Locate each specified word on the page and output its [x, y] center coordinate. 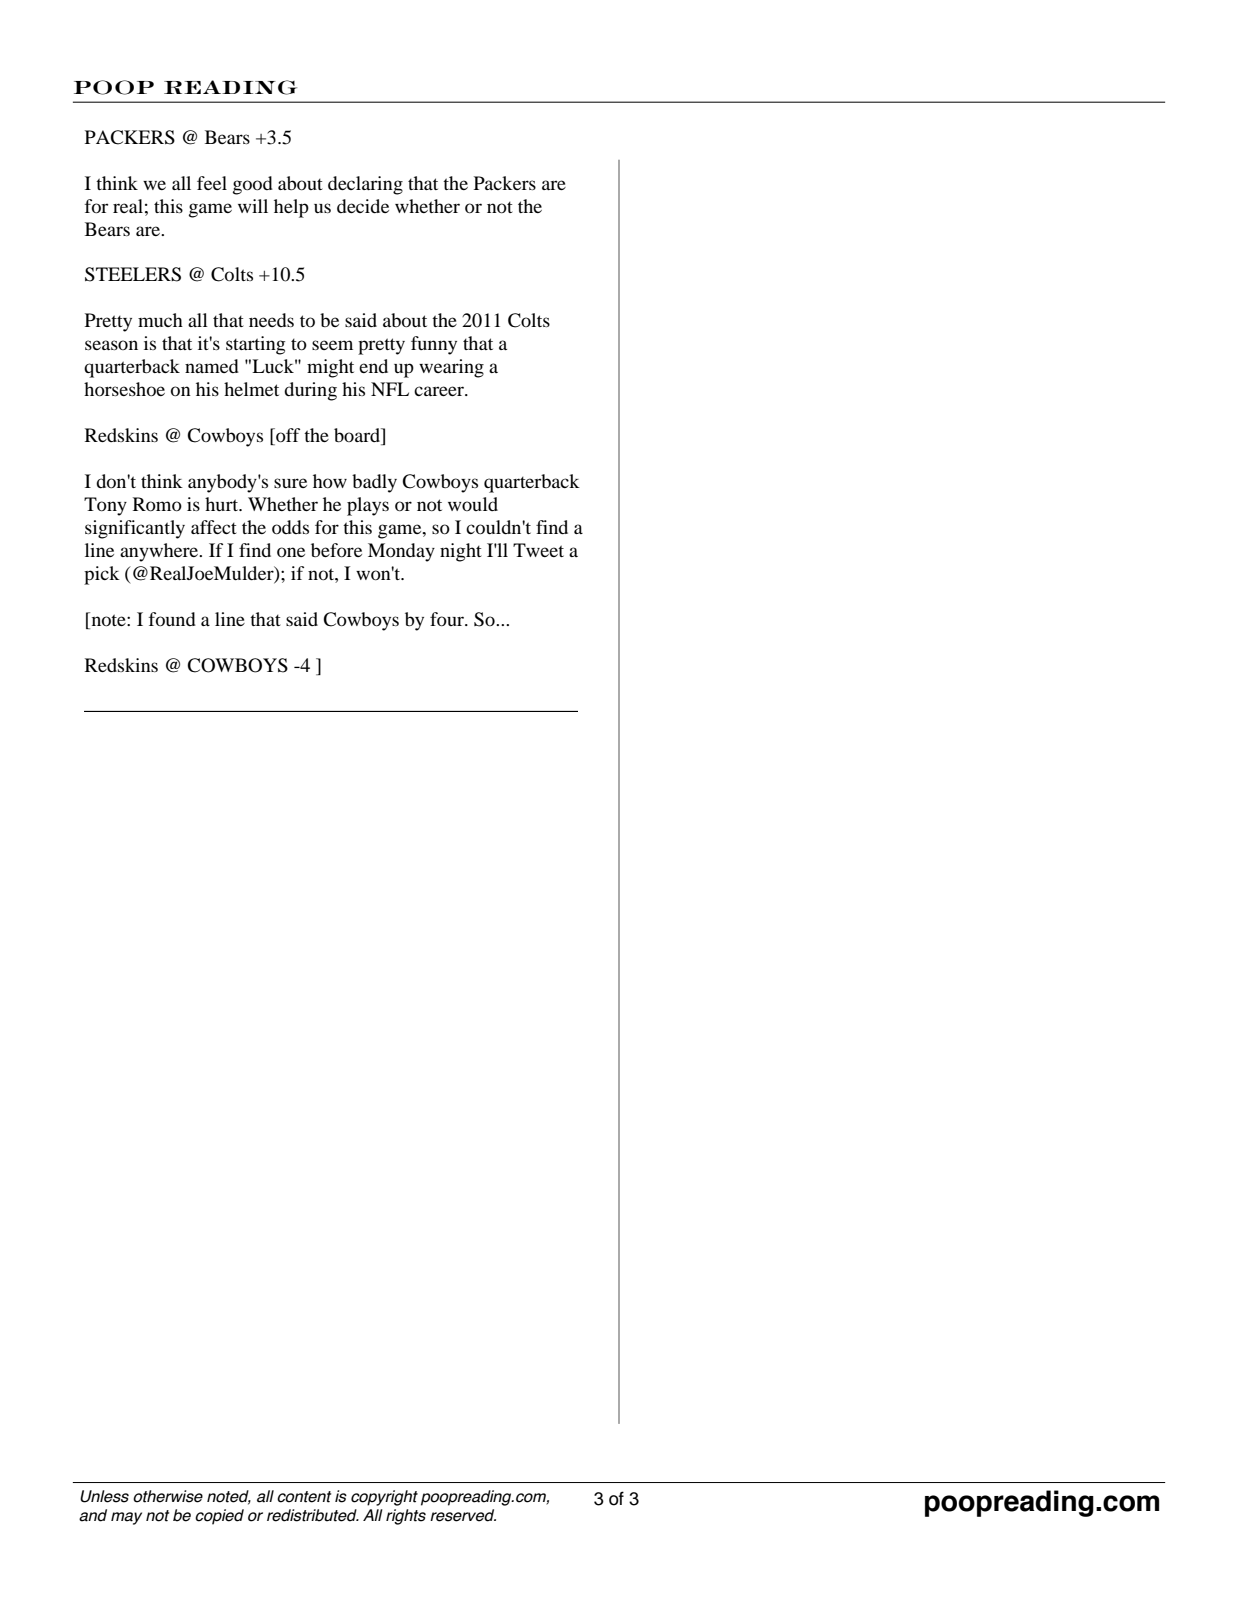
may [126, 1518]
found [172, 619]
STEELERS [133, 274]
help [291, 208]
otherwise [168, 1496]
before [336, 550]
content [304, 1497]
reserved [463, 1515]
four [448, 619]
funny [434, 345]
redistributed [313, 1515]
